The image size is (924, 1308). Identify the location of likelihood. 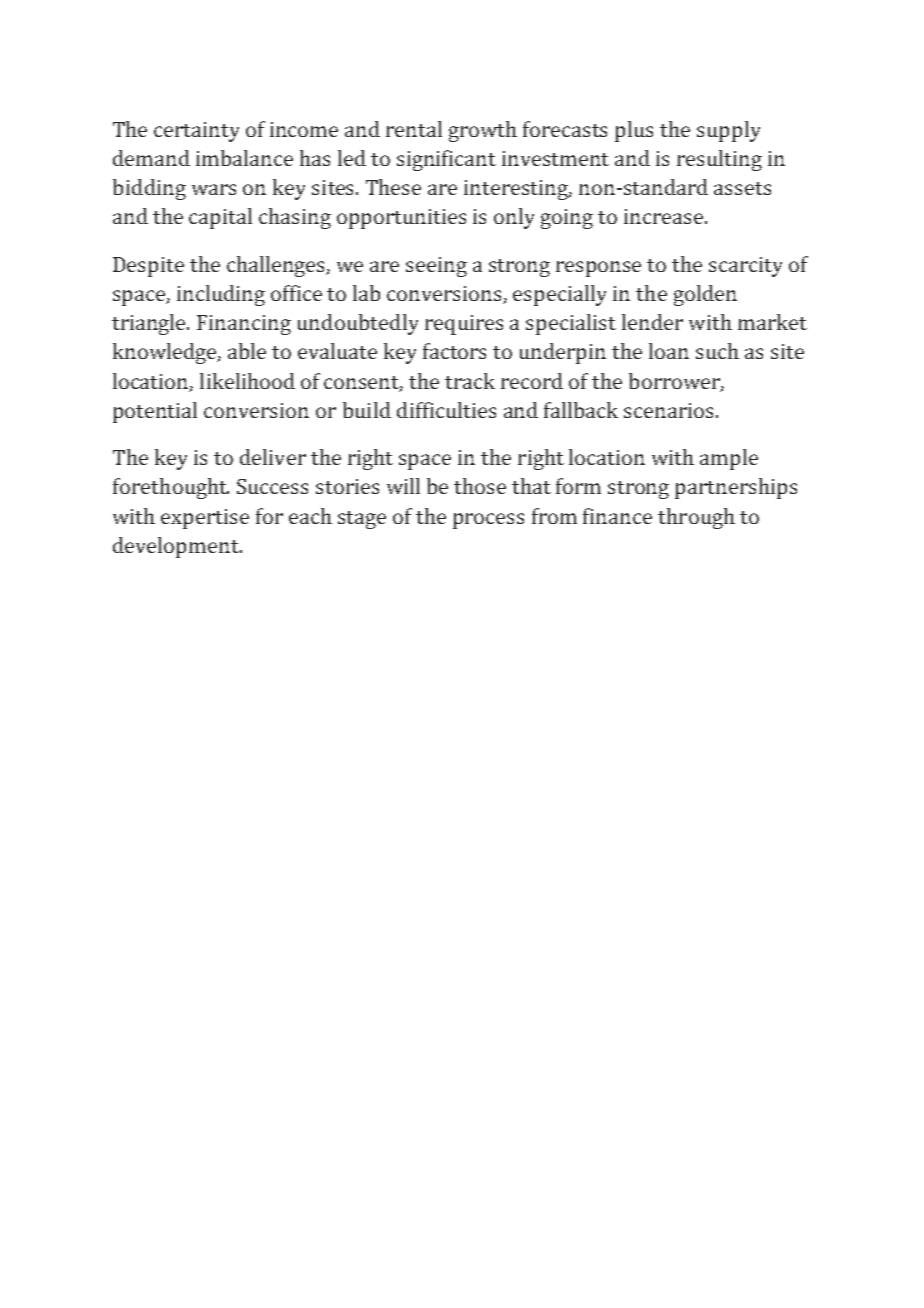
(247, 381).
